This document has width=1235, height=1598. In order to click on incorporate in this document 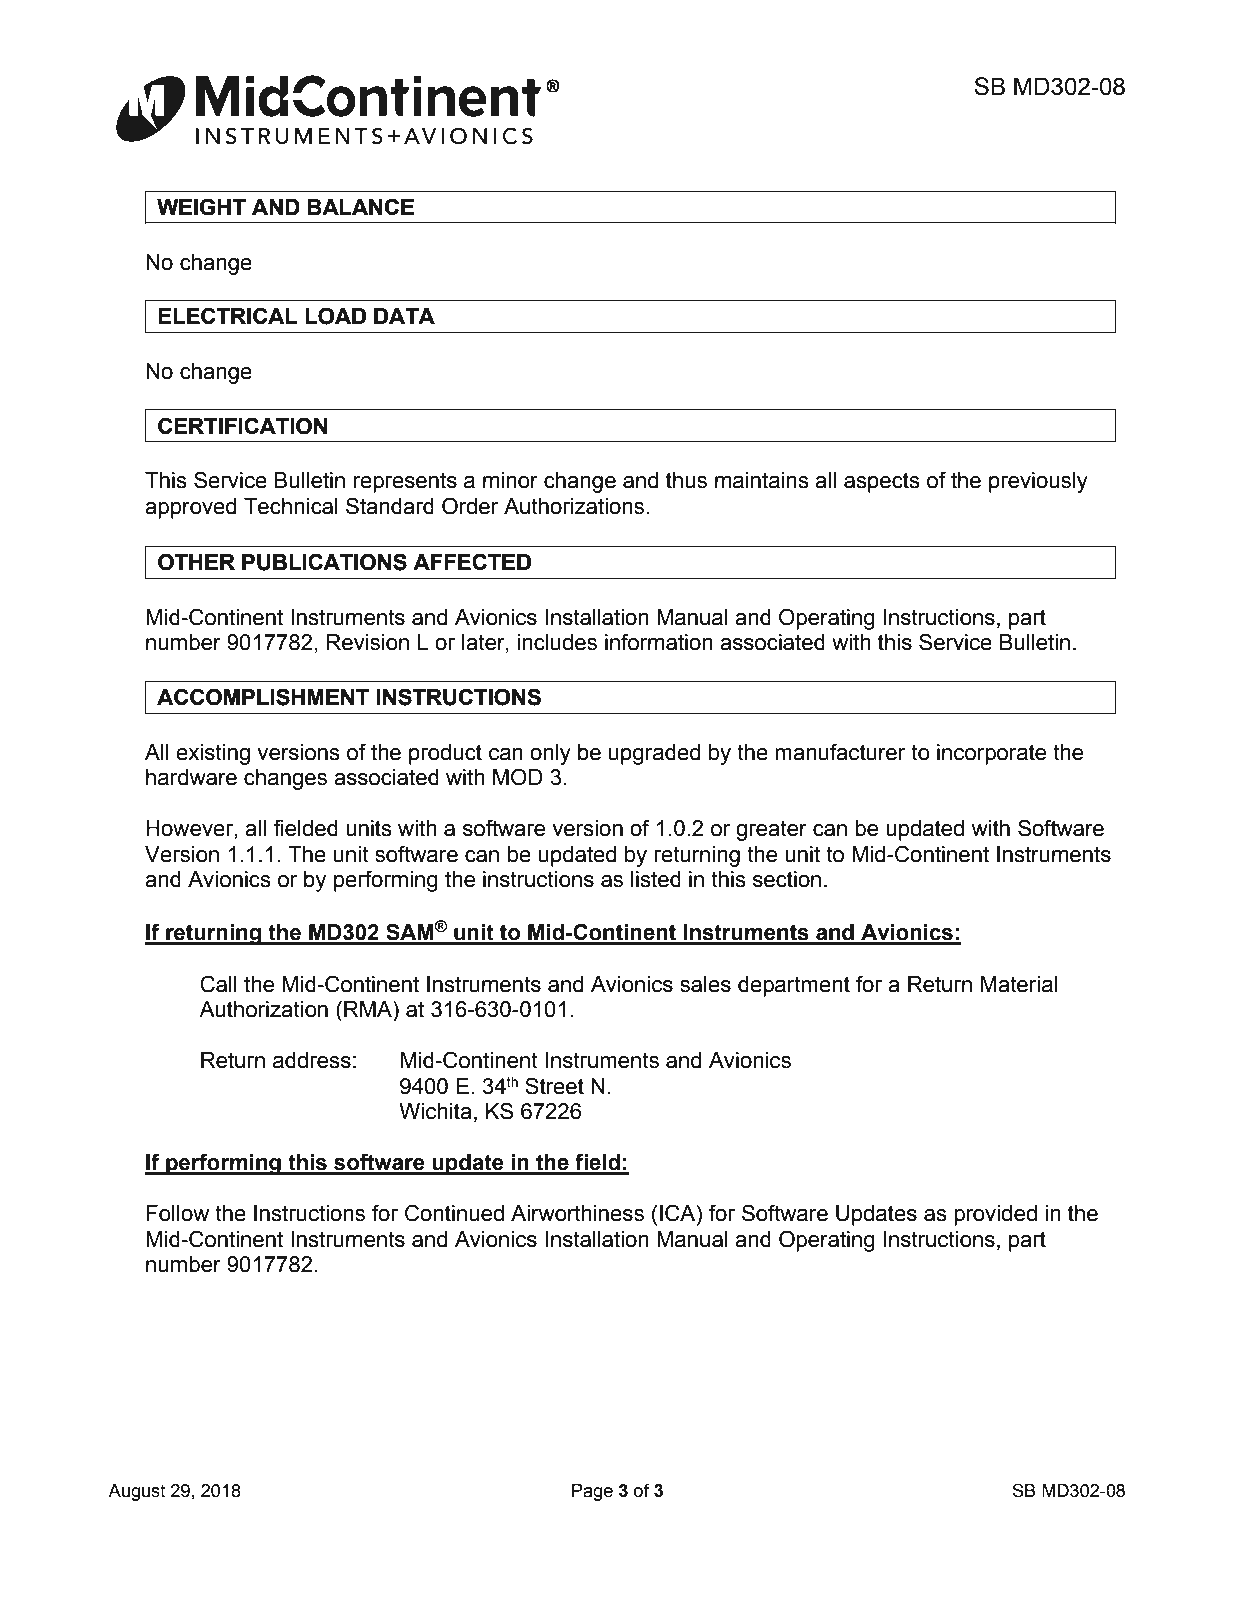, I will do `click(991, 754)`.
